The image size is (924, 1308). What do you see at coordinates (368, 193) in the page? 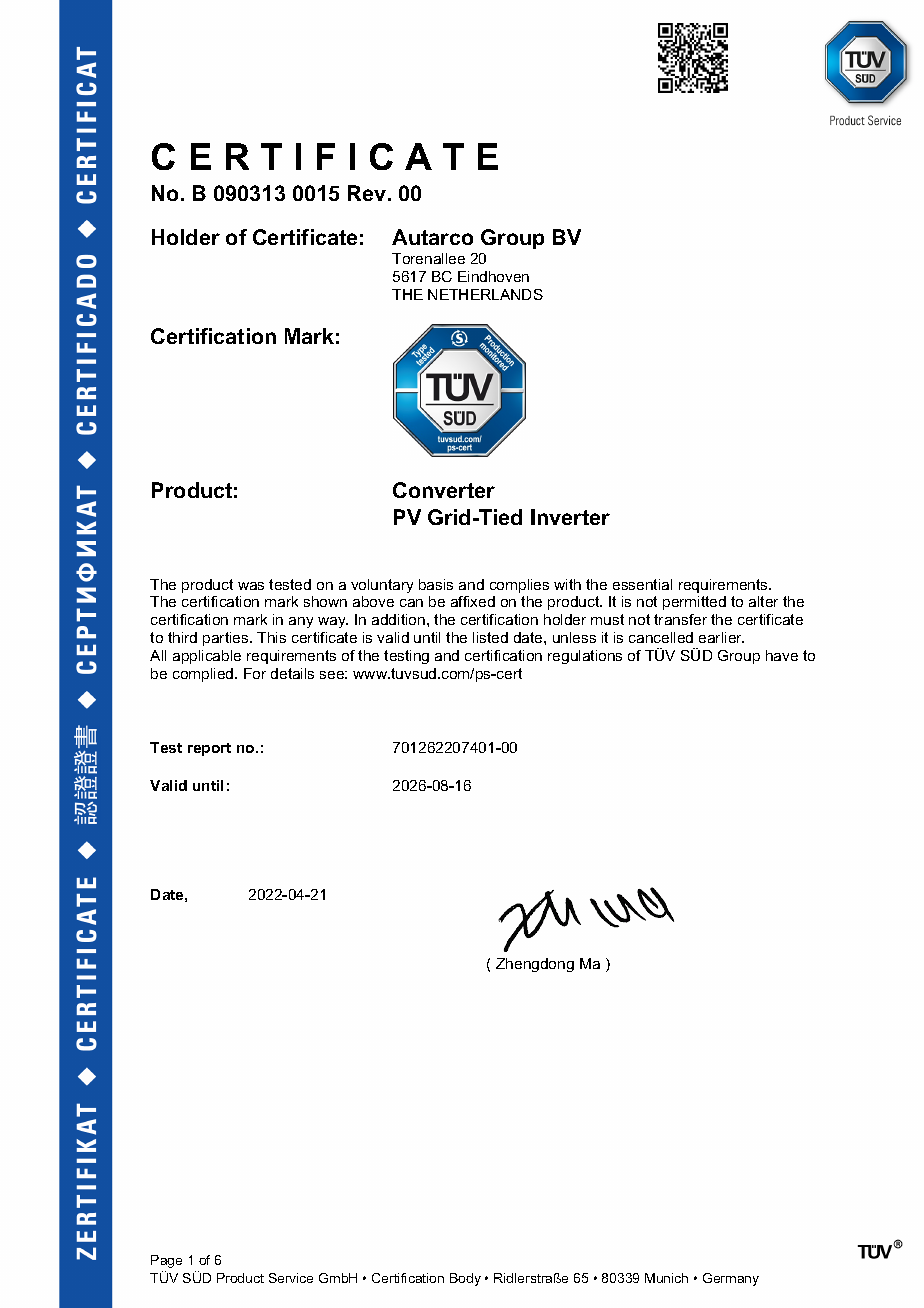
I see `Rev` at bounding box center [368, 193].
